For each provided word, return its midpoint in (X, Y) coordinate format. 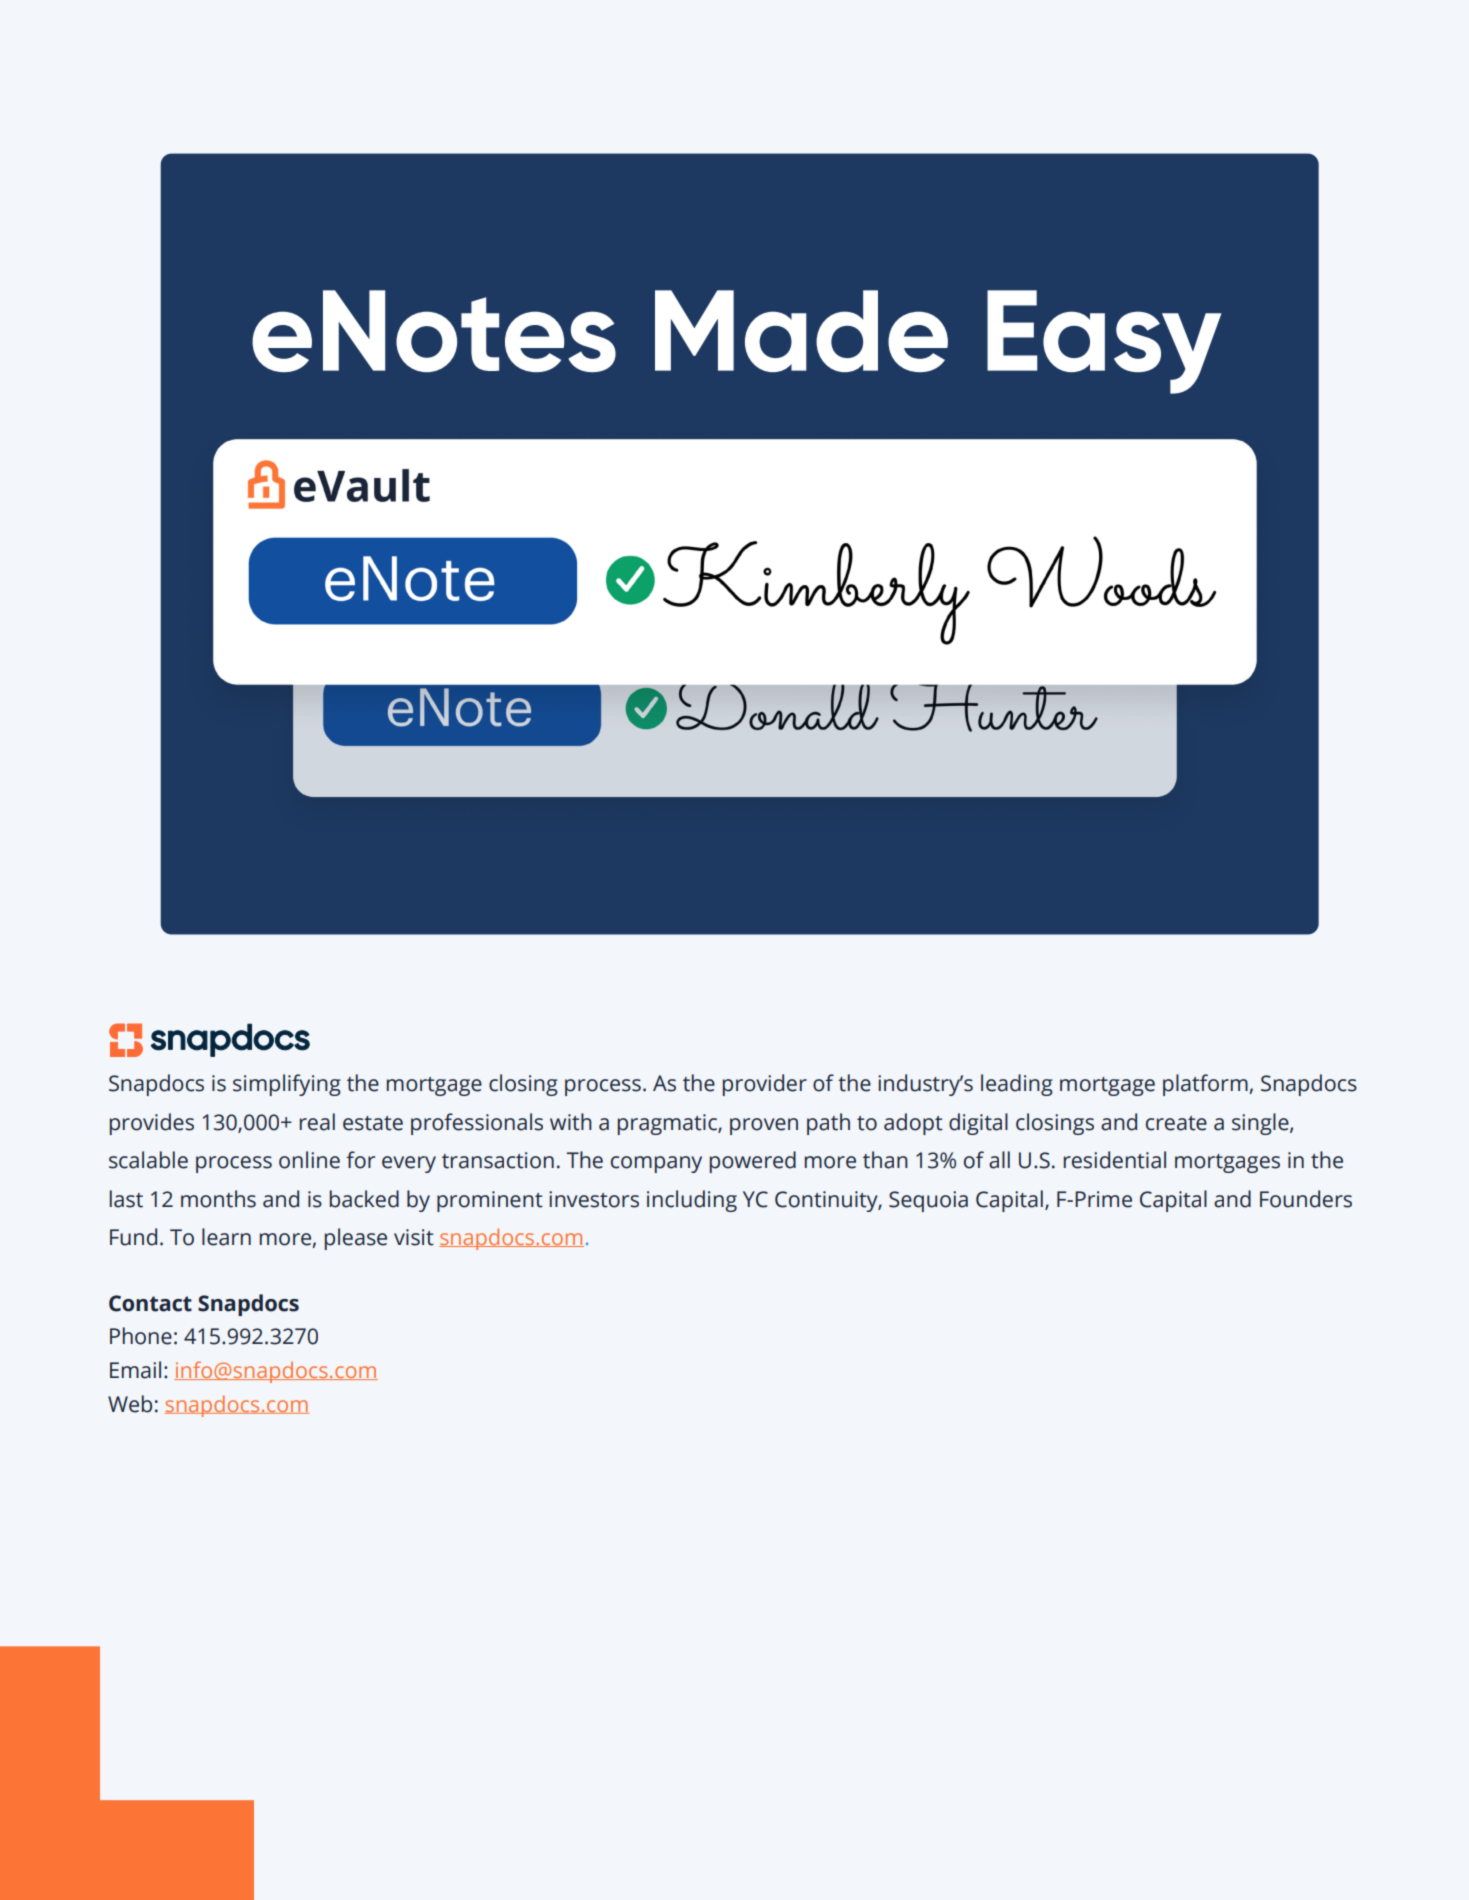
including (692, 1201)
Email (135, 1370)
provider (765, 1085)
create (1176, 1123)
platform (1206, 1085)
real (317, 1122)
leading (1017, 1085)
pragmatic (668, 1124)
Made (801, 331)
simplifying (287, 1085)
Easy (1104, 342)
